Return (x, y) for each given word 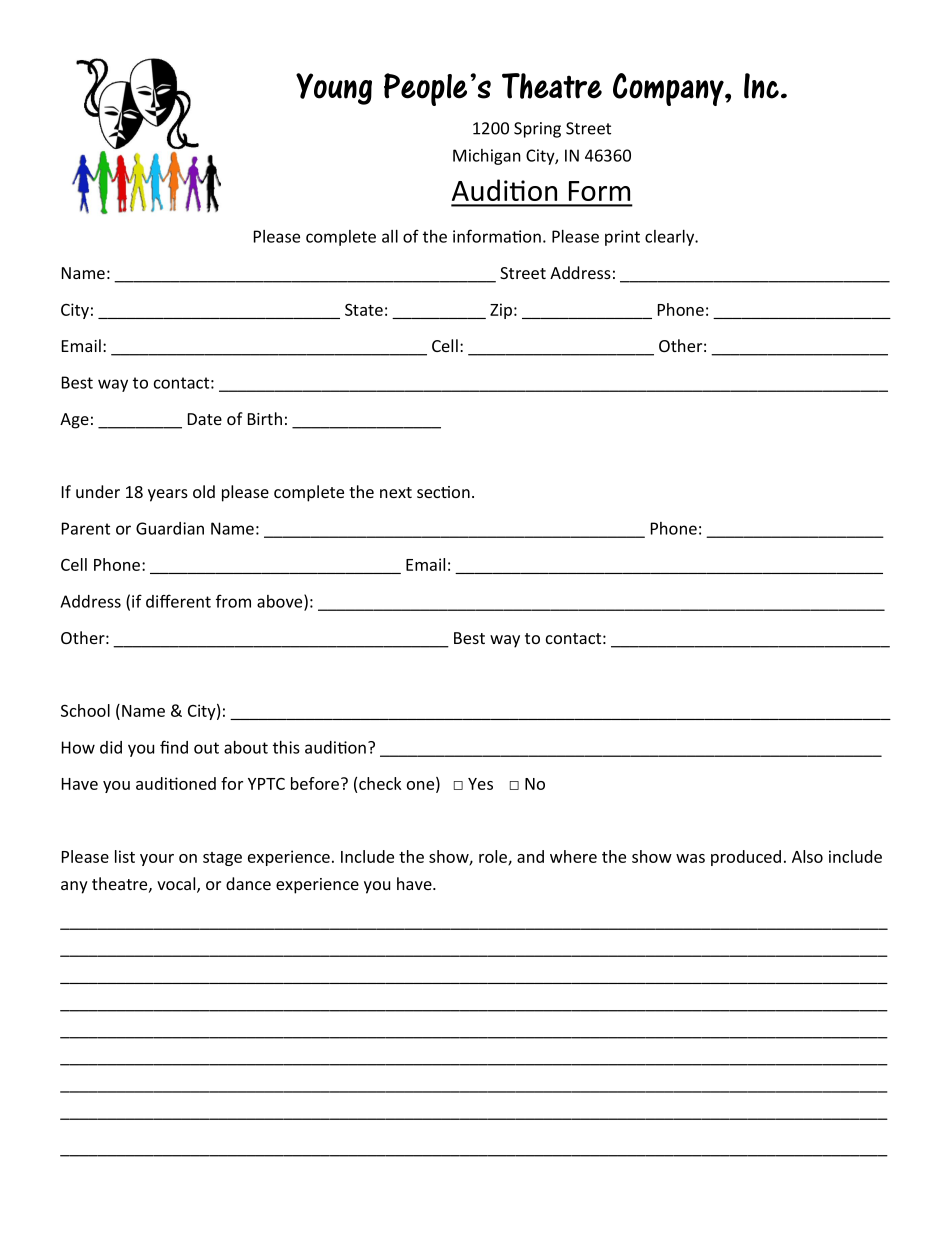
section (443, 492)
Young (334, 89)
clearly (671, 238)
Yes (480, 784)
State (364, 310)
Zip (501, 311)
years (168, 495)
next (396, 492)
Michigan (487, 157)
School (85, 710)
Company (669, 89)
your (157, 860)
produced (746, 858)
